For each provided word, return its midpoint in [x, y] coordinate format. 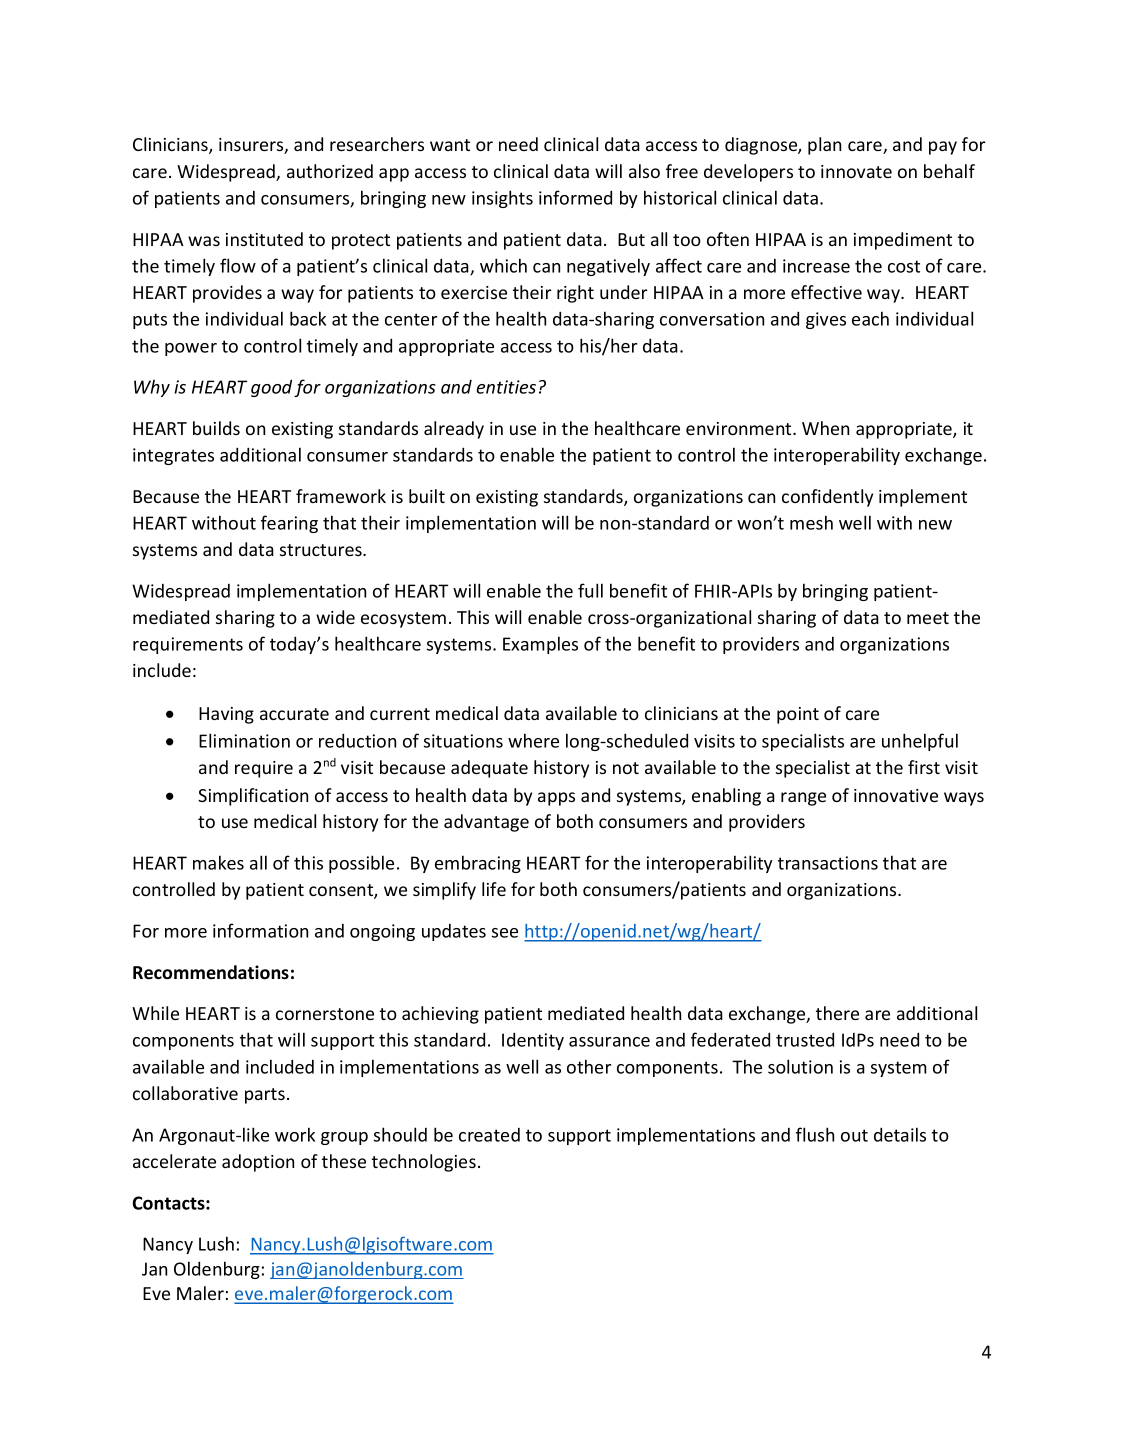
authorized [330, 171]
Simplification [253, 797]
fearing [289, 524]
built [427, 496]
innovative [896, 795]
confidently [827, 498]
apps [556, 799]
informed [575, 197]
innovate [856, 171]
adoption [258, 1163]
